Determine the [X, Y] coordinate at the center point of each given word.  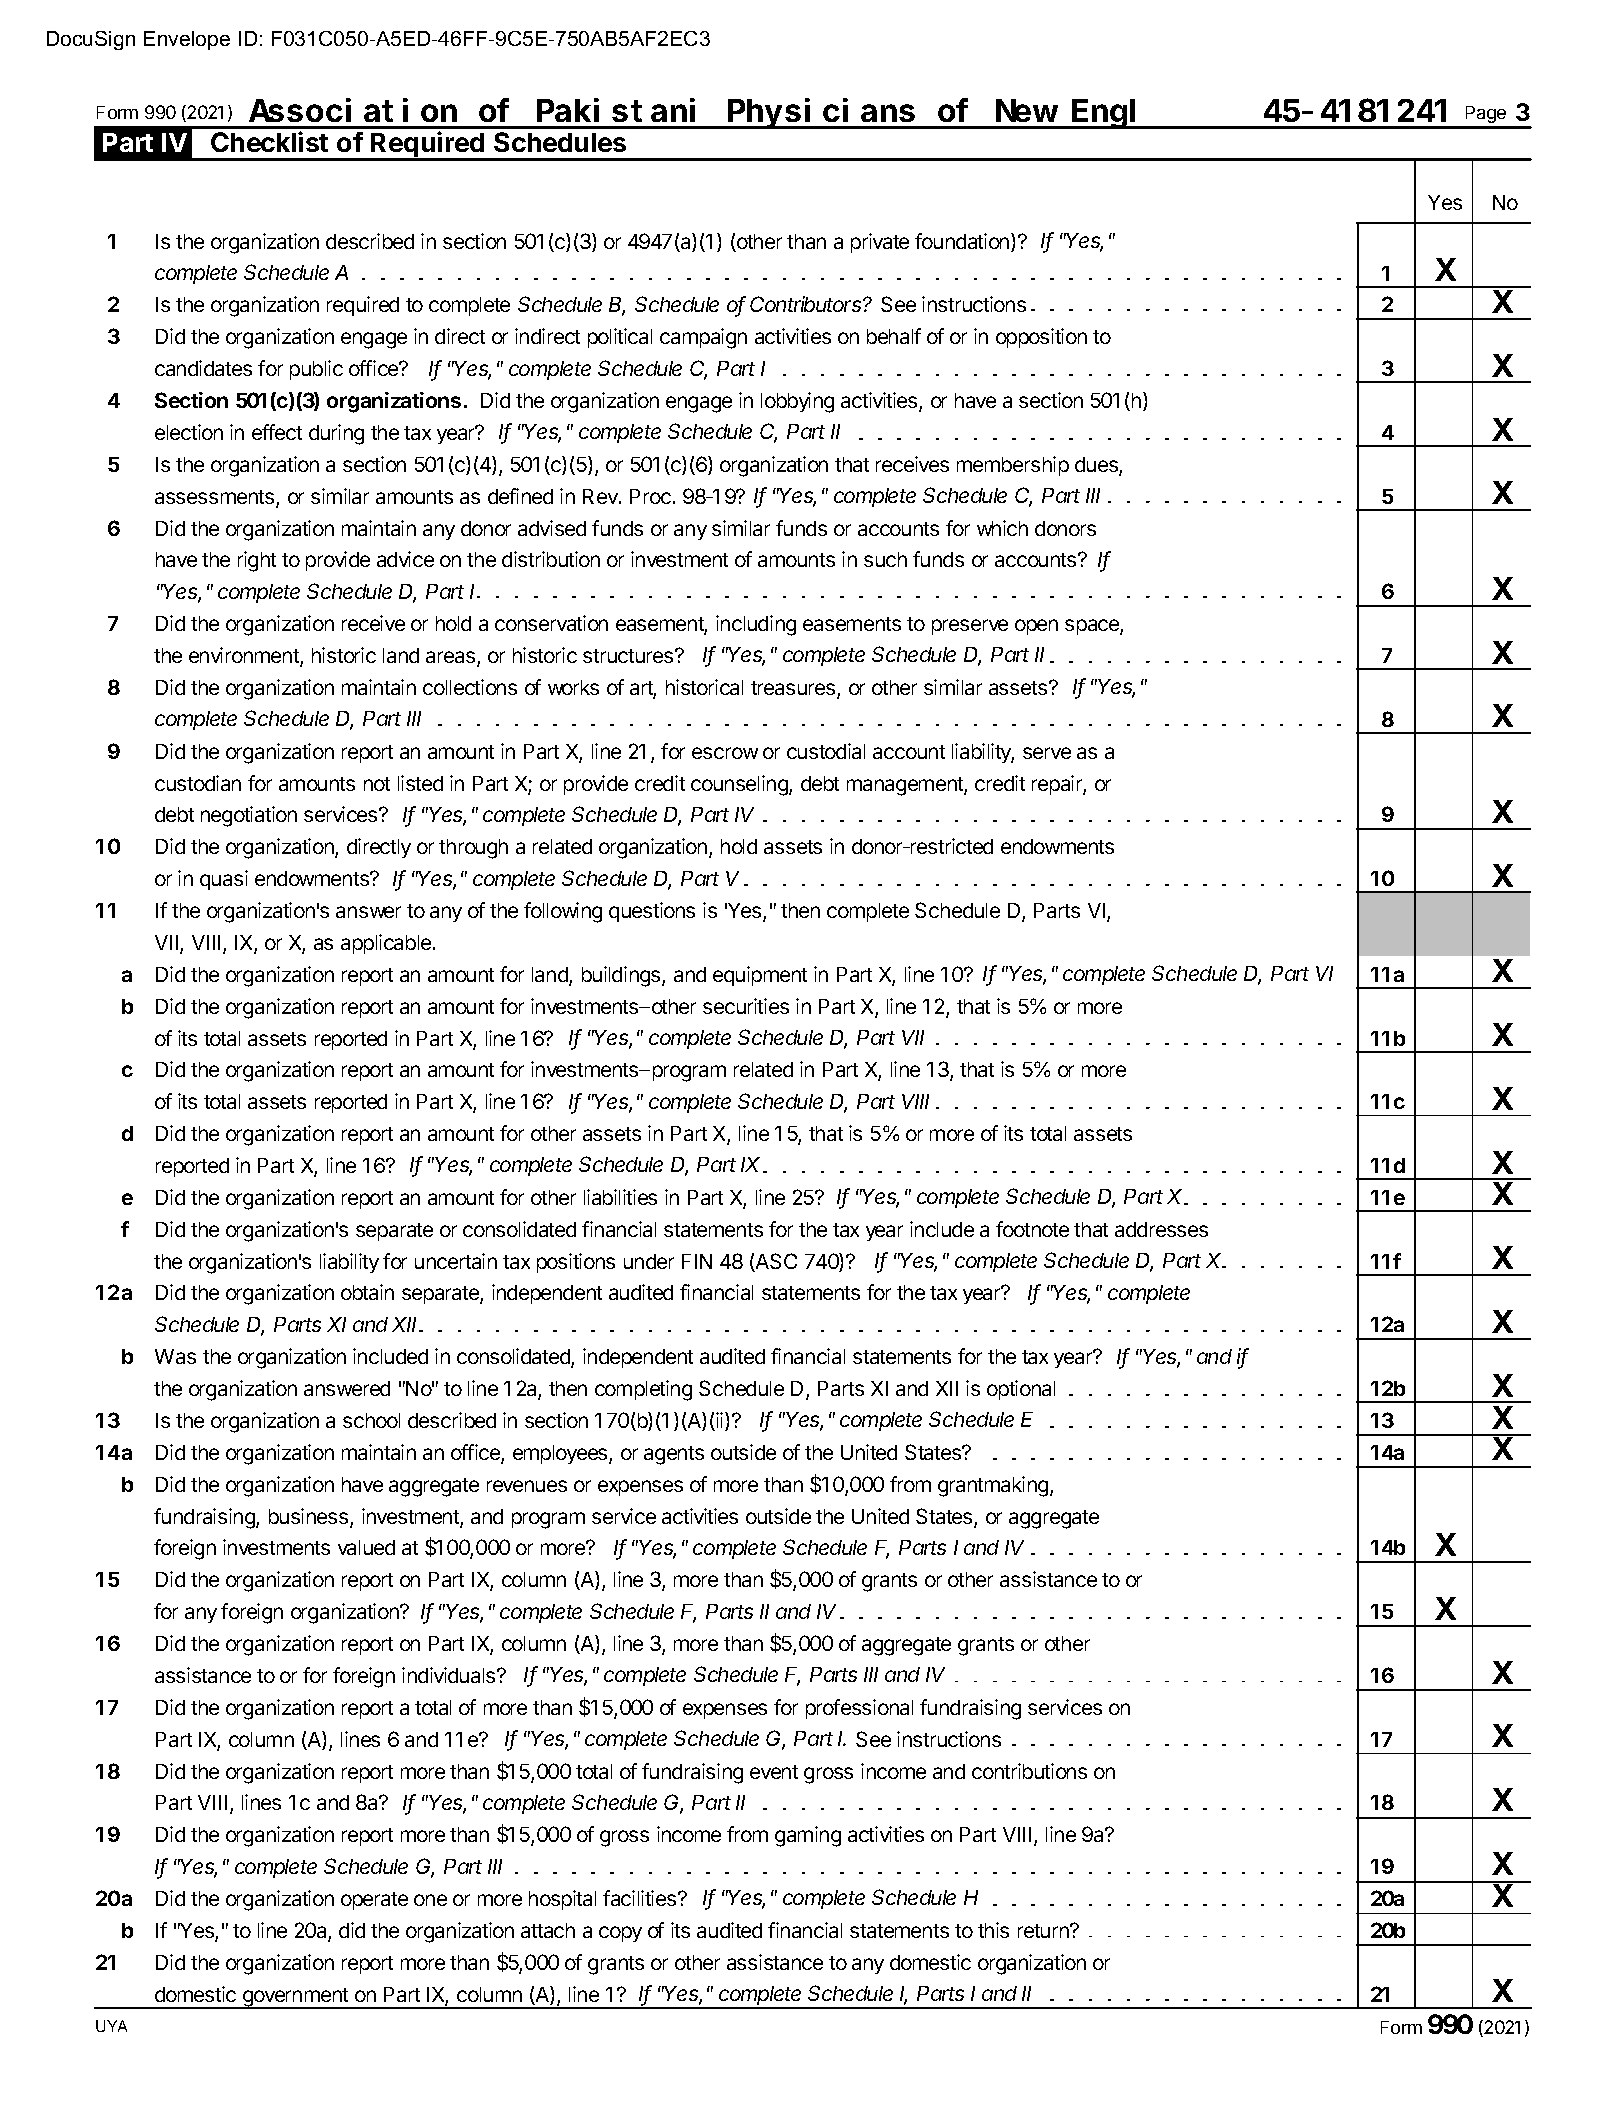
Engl [1108, 114]
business [310, 1517]
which [1002, 528]
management [906, 786]
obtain [367, 1292]
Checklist [269, 141]
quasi [224, 880]
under [649, 1261]
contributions [1029, 1771]
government [296, 1998]
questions [652, 912]
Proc [650, 496]
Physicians [822, 114]
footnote [1032, 1229]
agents [674, 1455]
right [257, 561]
